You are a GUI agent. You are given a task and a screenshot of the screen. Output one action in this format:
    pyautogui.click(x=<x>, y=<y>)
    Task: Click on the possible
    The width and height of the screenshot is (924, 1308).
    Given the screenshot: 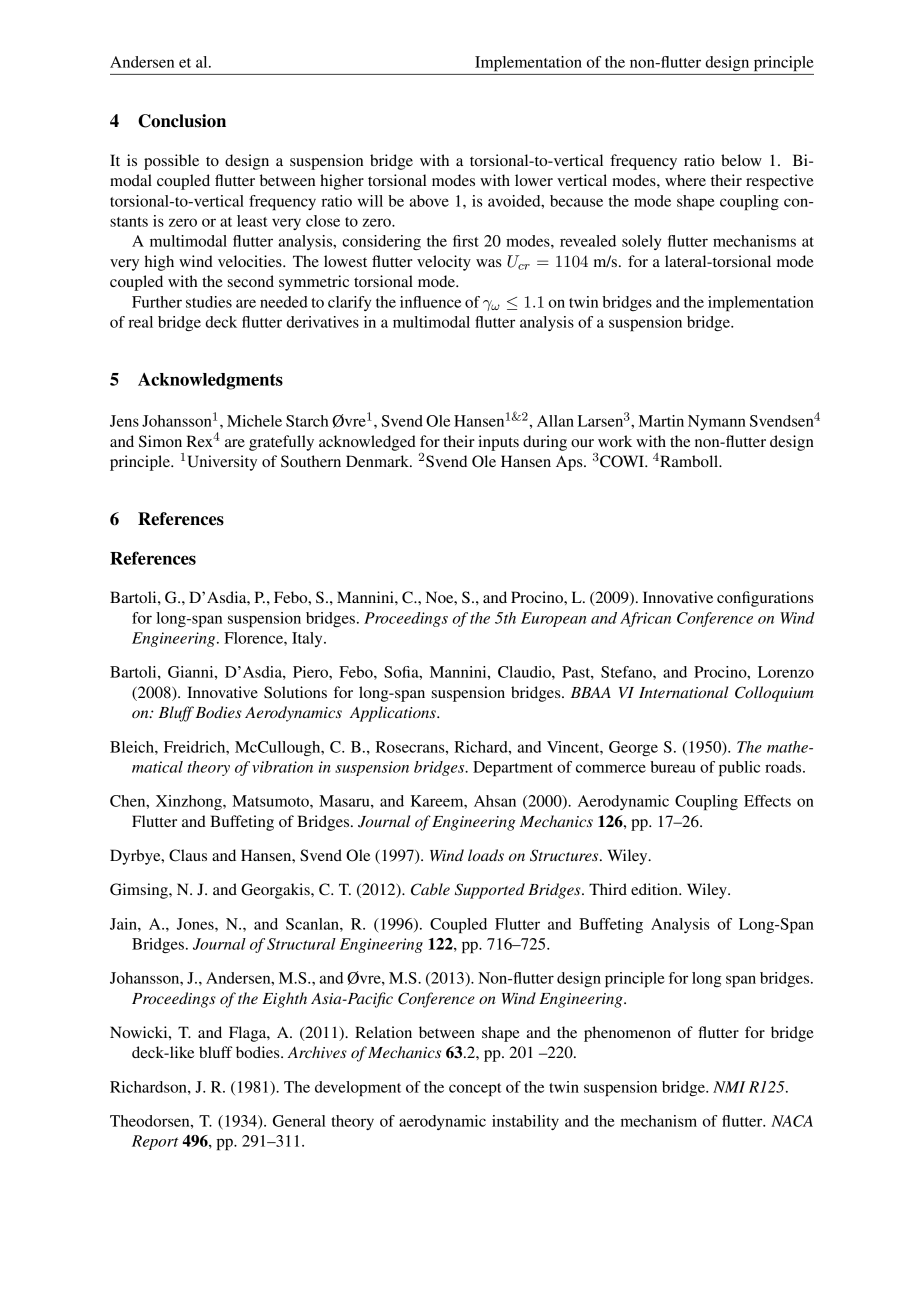 What is the action you would take?
    pyautogui.click(x=171, y=162)
